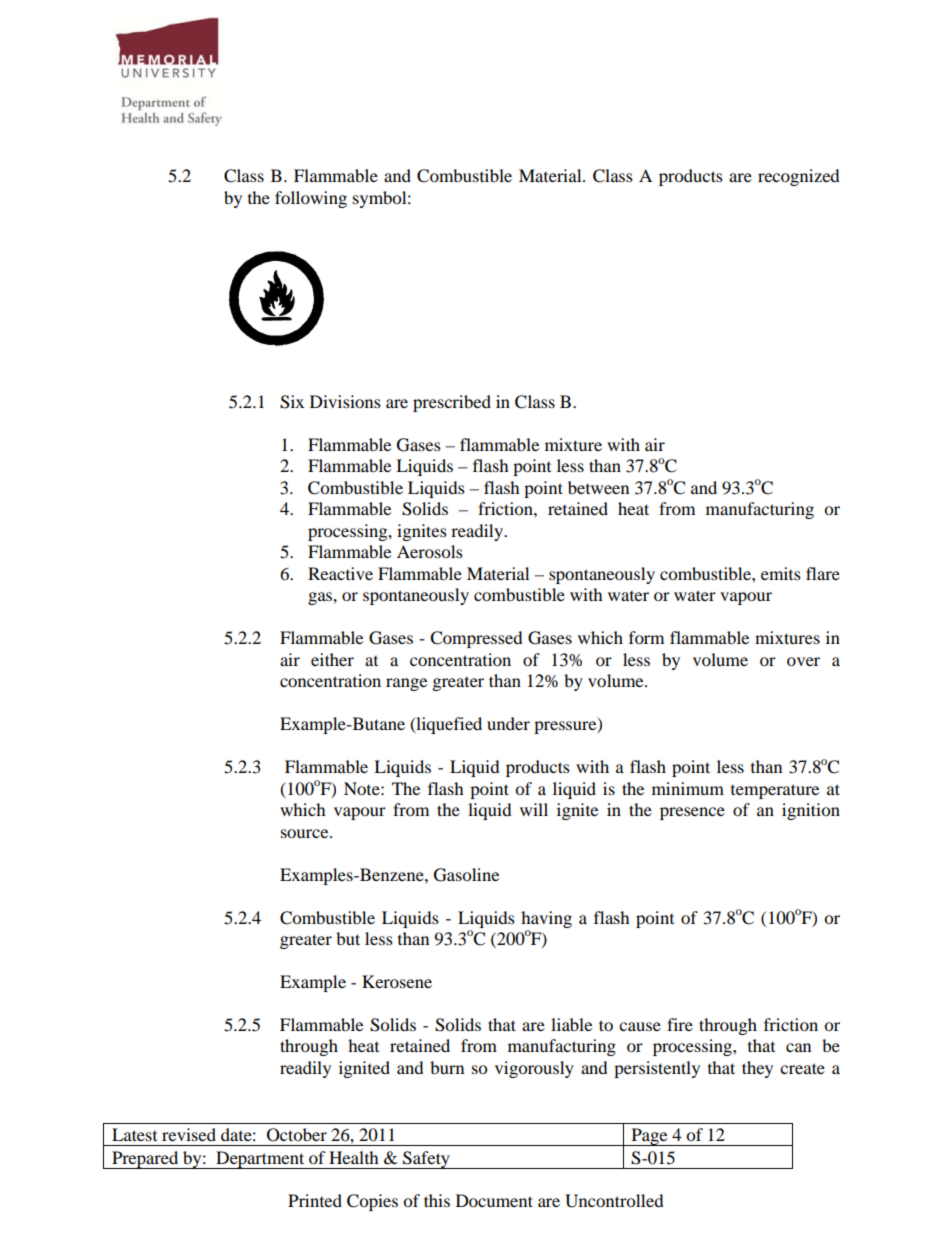  What do you see at coordinates (775, 791) in the screenshot?
I see `temperature` at bounding box center [775, 791].
